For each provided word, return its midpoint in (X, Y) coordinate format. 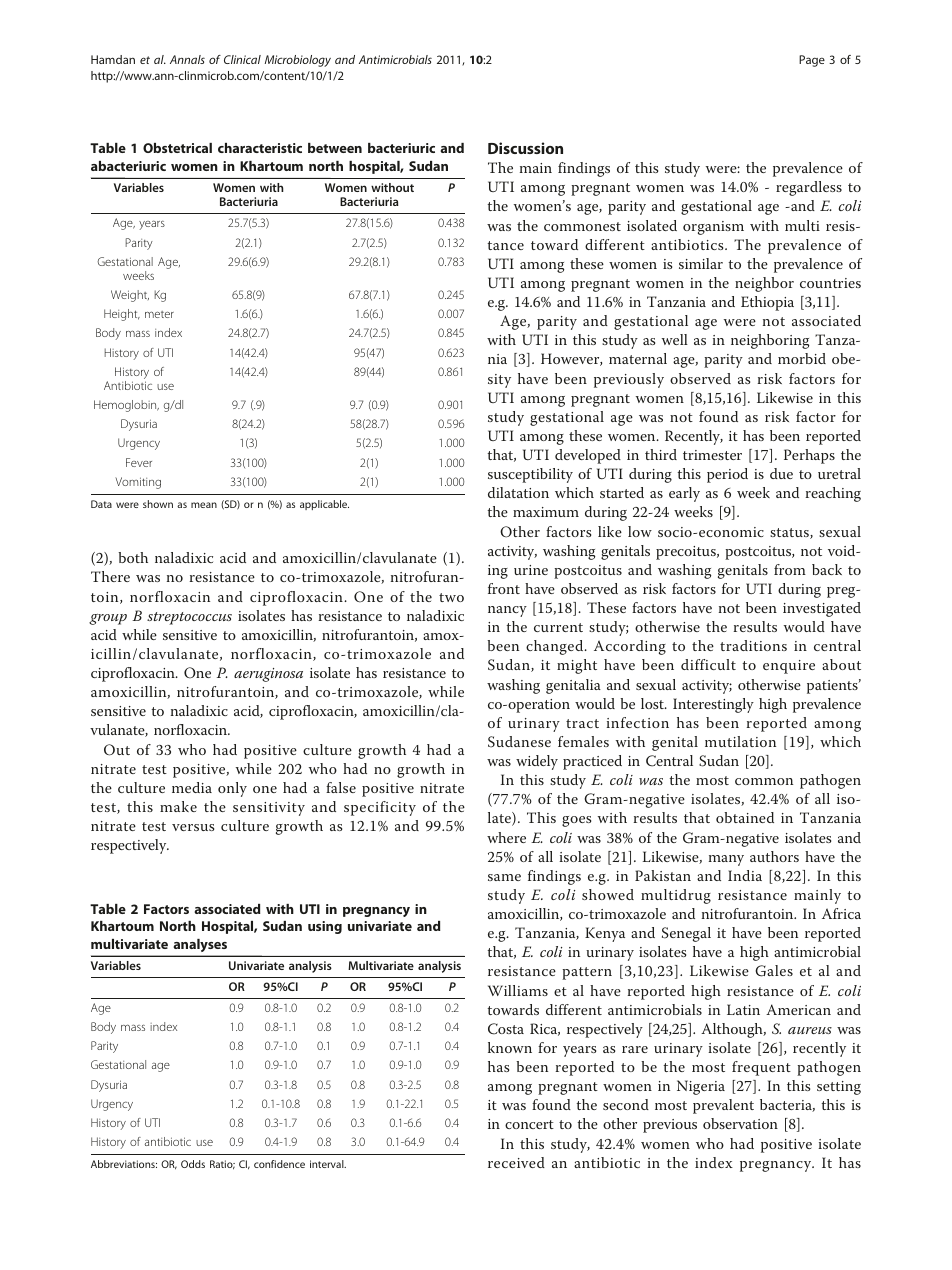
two (451, 597)
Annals (187, 59)
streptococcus (189, 618)
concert (529, 1124)
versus (193, 827)
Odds (193, 1164)
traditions (753, 645)
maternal (638, 358)
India (745, 875)
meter (159, 314)
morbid (802, 358)
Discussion (525, 148)
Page (812, 61)
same (504, 877)
